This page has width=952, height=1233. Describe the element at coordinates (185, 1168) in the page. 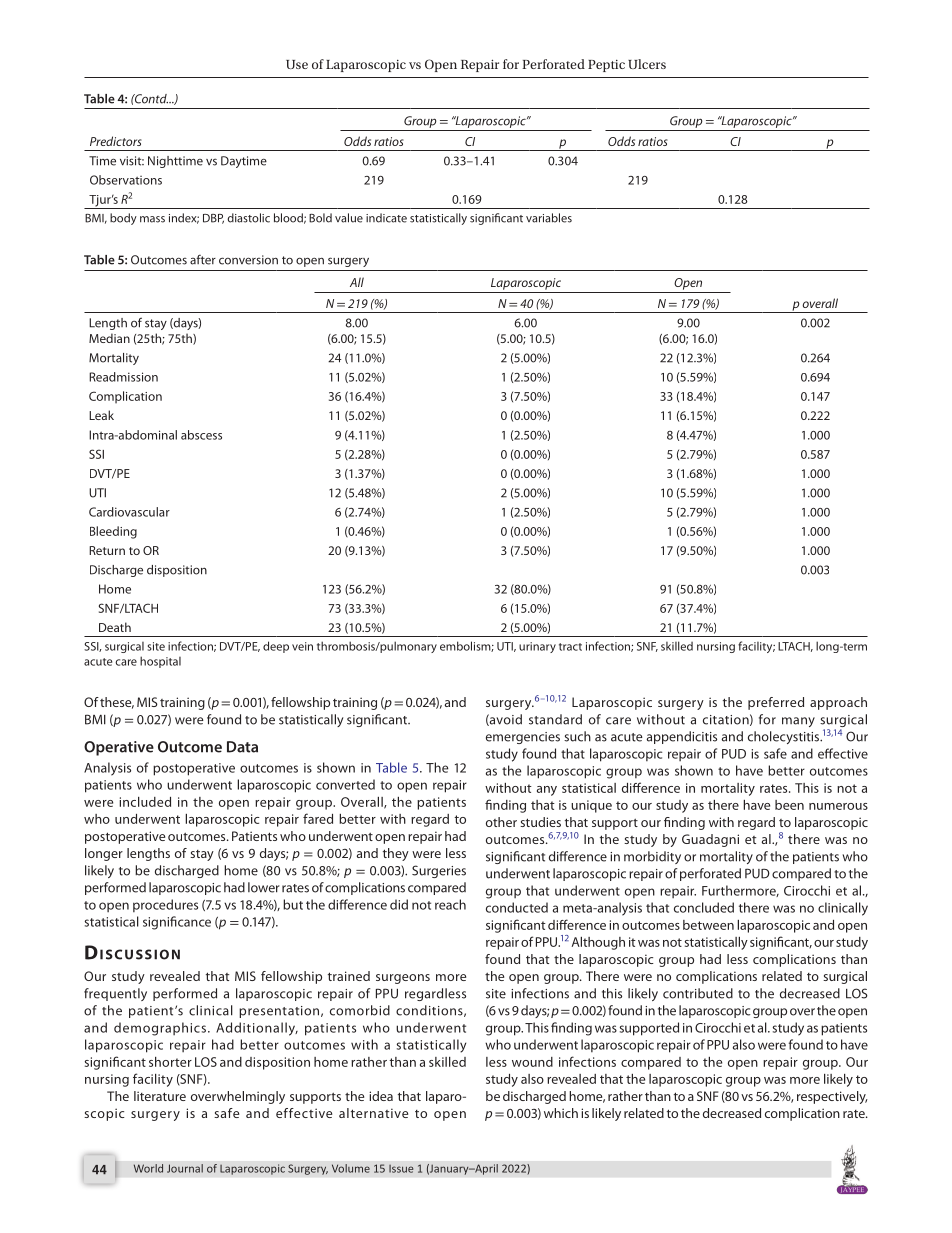

I see `Journal` at that location.
